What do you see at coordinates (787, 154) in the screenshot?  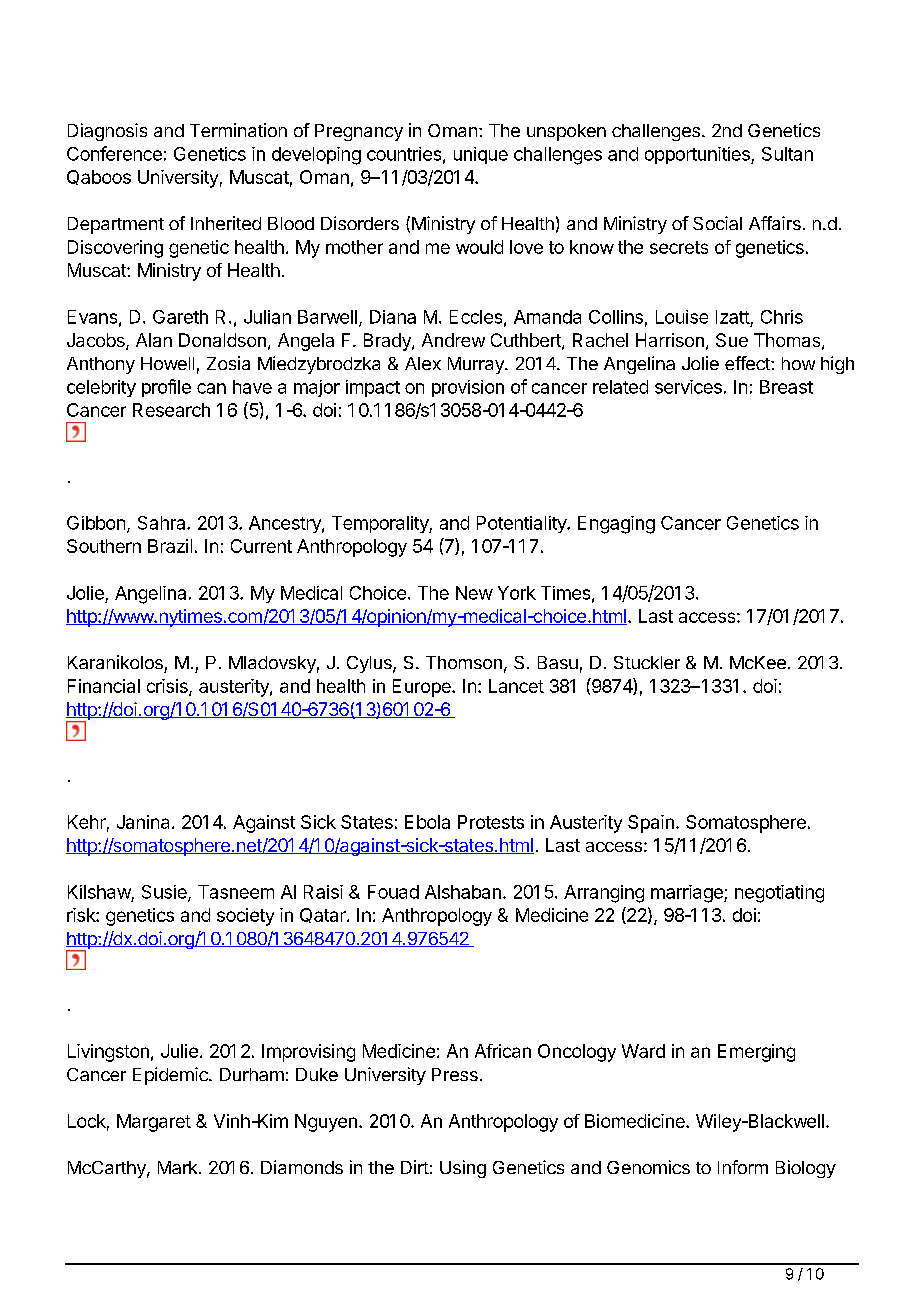 I see `Sultan` at bounding box center [787, 154].
